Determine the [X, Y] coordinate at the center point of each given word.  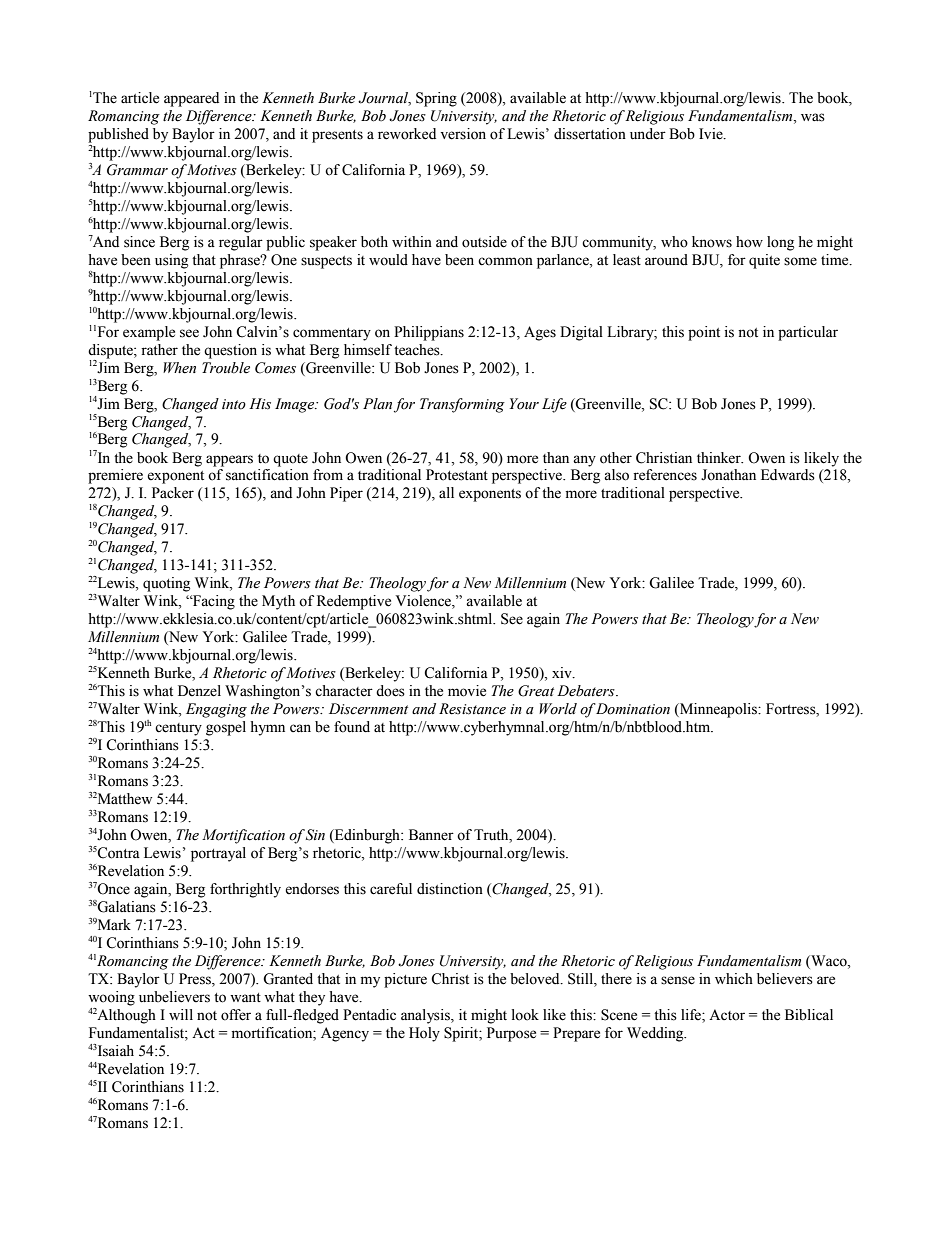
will [181, 1014]
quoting [166, 584]
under [648, 134]
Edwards [788, 475]
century [178, 729]
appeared [191, 99]
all [446, 492]
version [463, 134]
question [230, 351]
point [704, 333]
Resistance [472, 709]
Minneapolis [718, 710]
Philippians [429, 333]
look [525, 1015]
